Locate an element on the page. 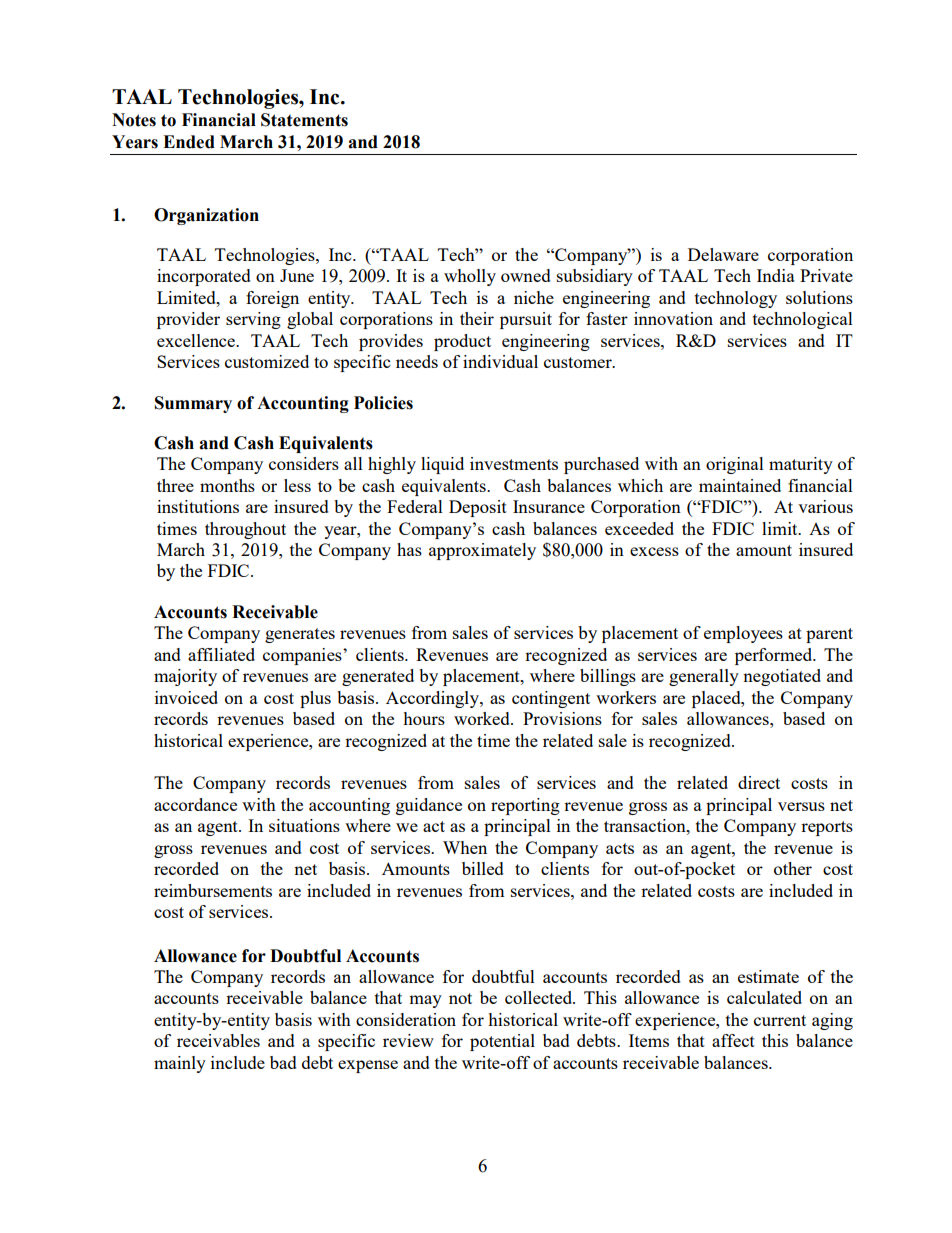 This document has height=1233, width=952. affiliated is located at coordinates (221, 654).
